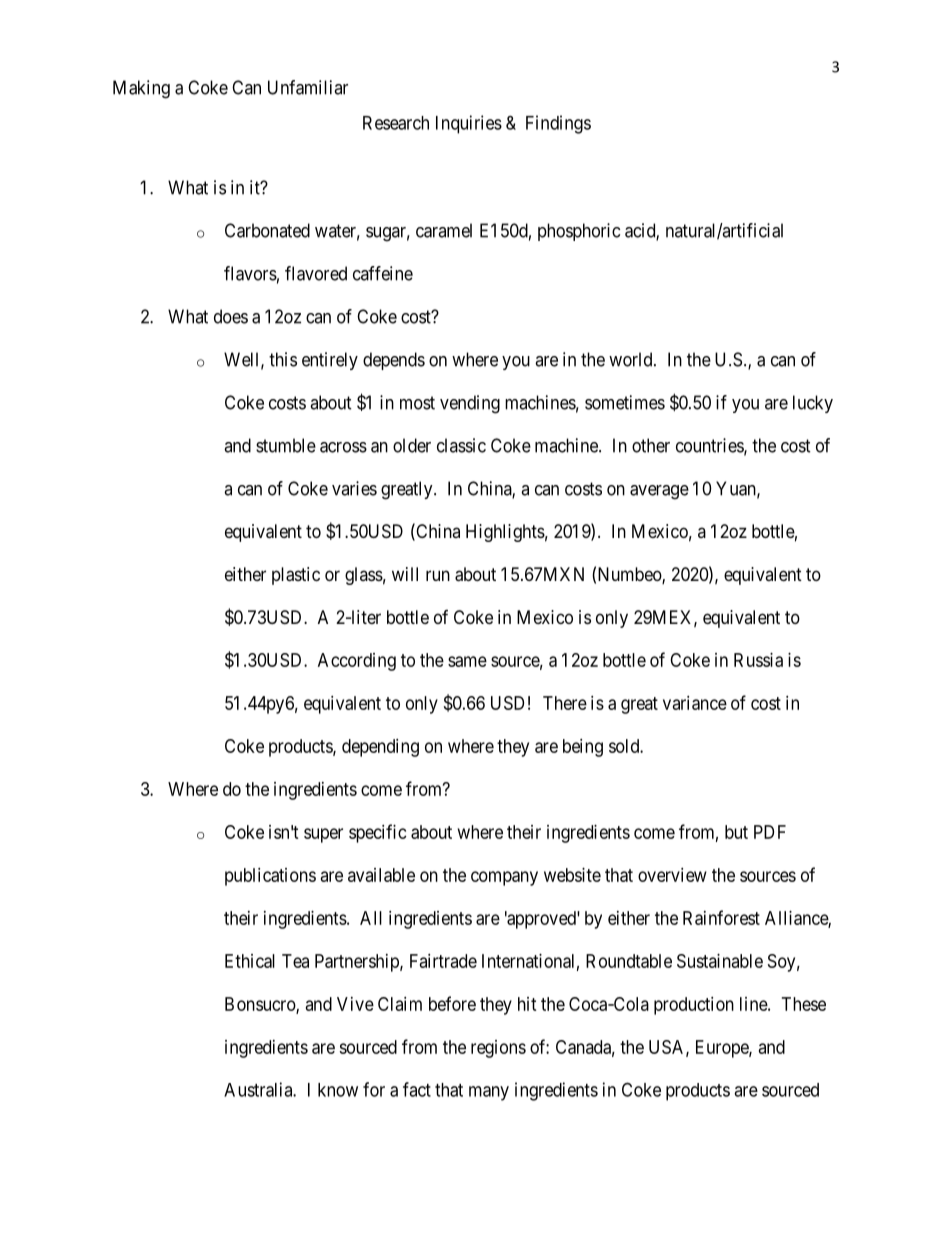 This screenshot has height=1233, width=952. I want to click on company, so click(504, 878).
